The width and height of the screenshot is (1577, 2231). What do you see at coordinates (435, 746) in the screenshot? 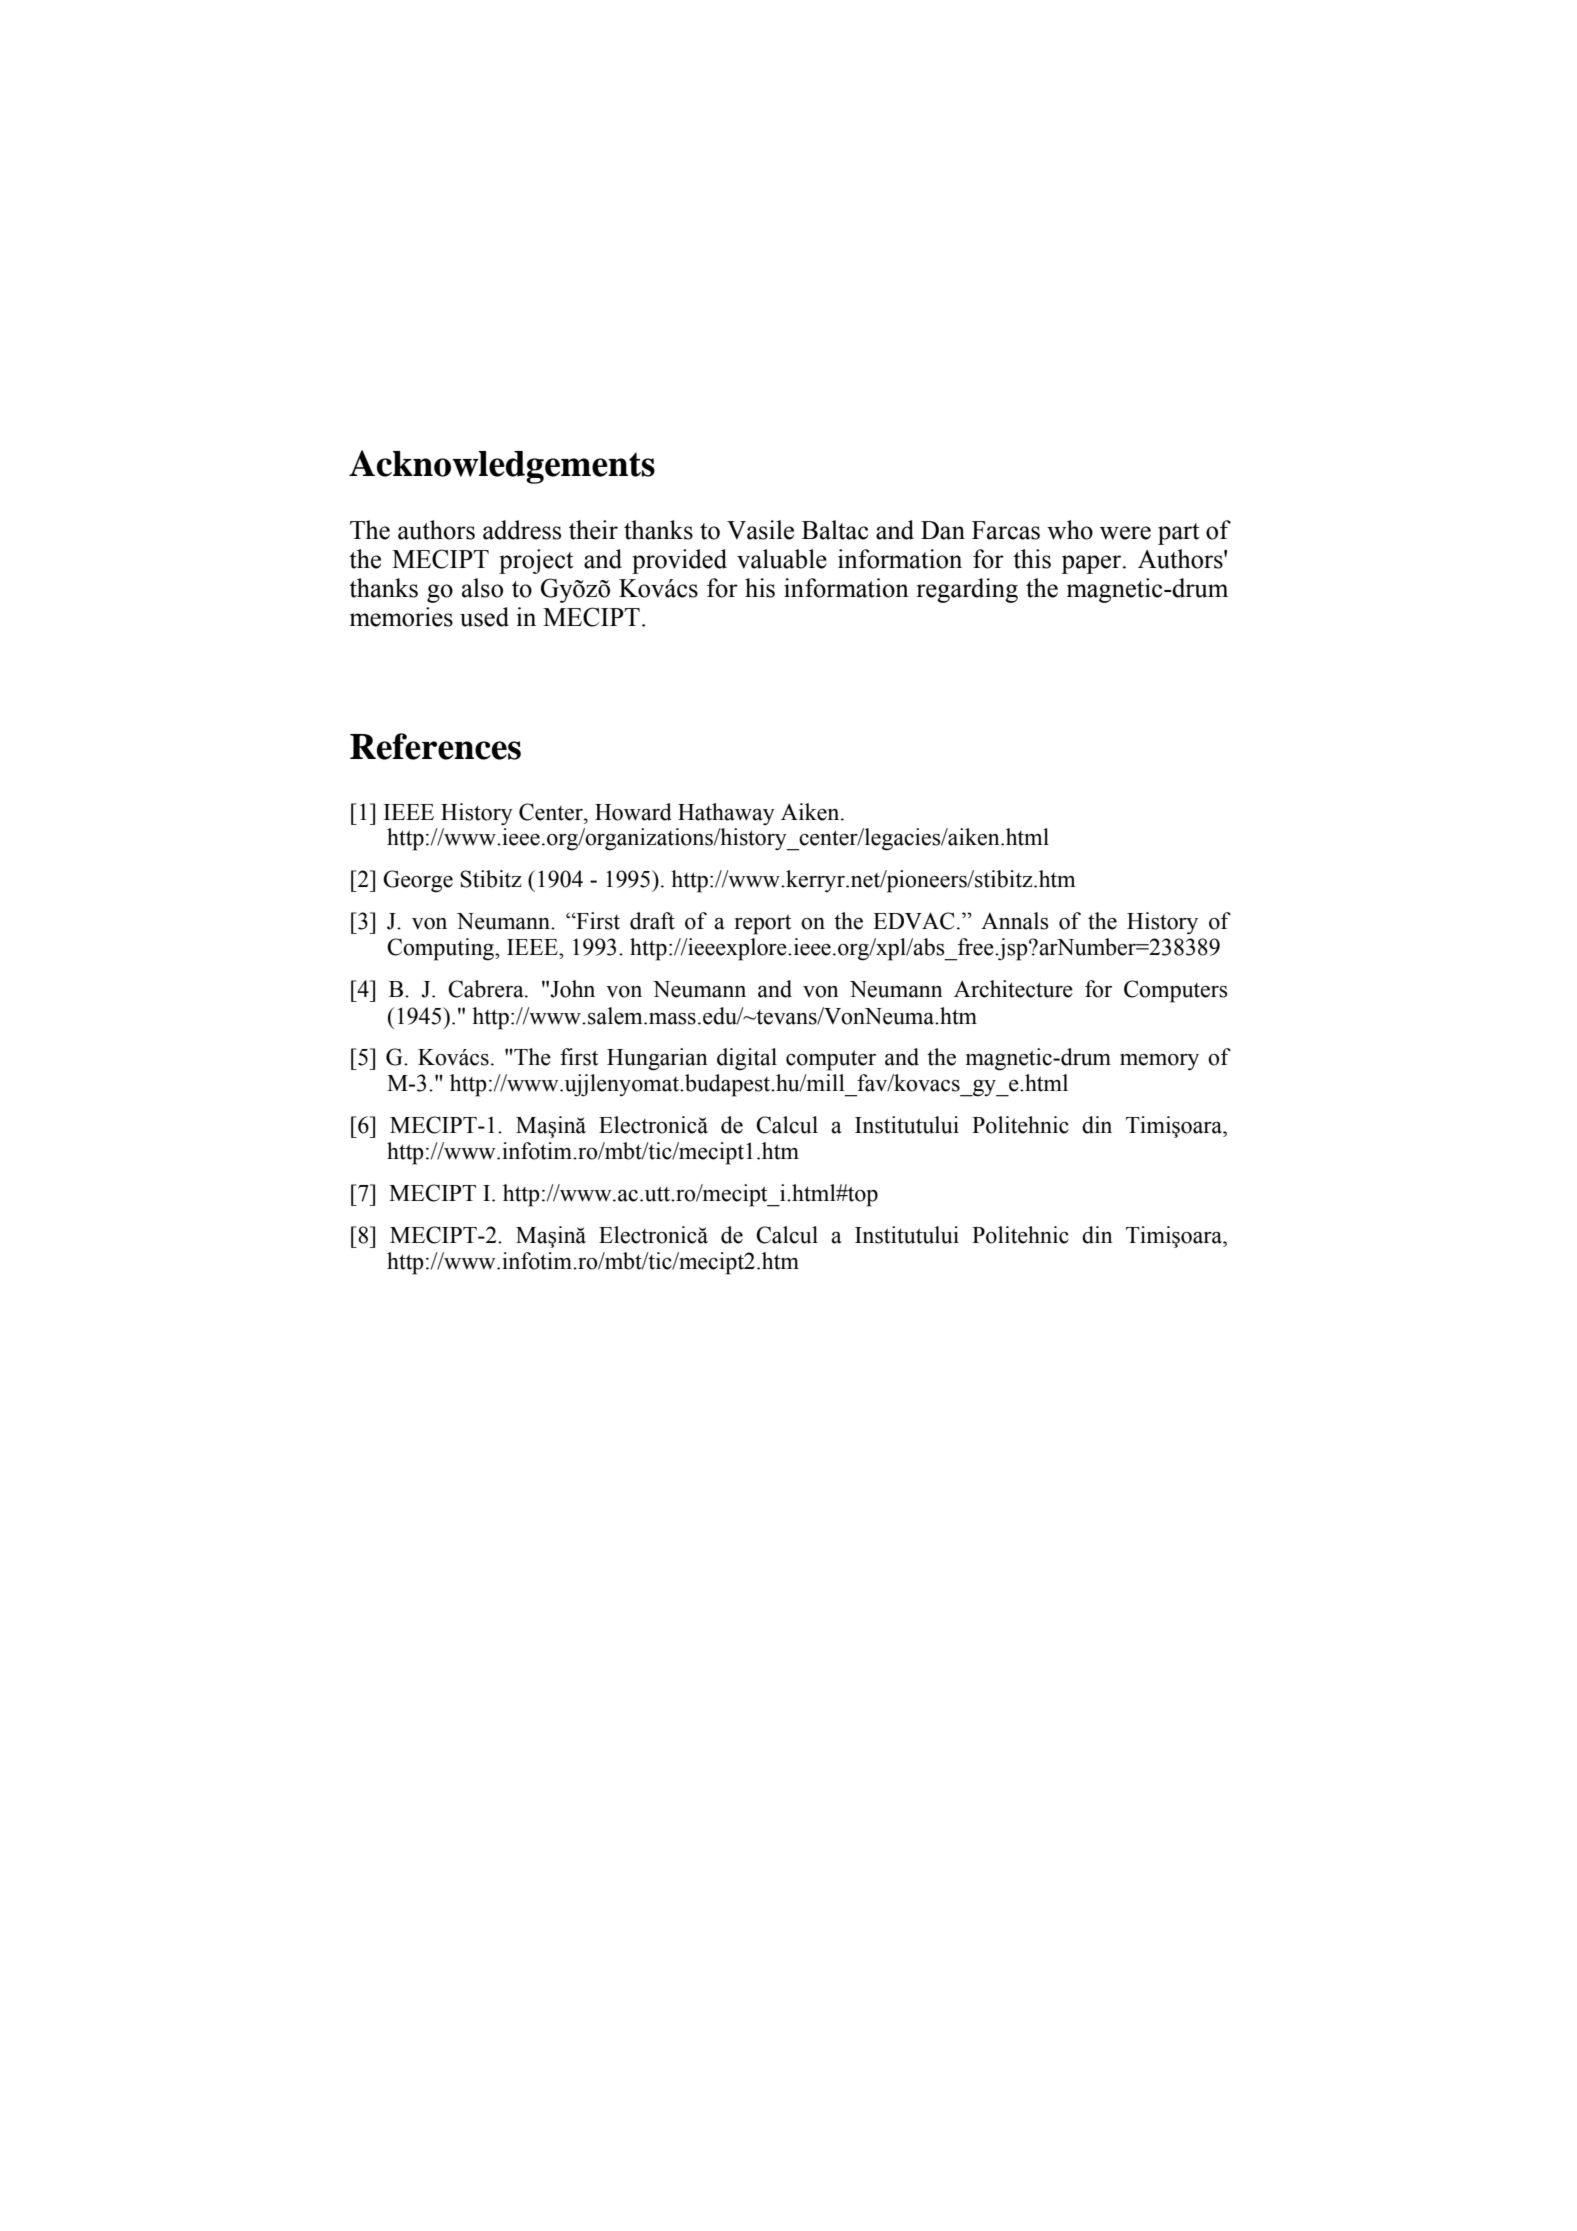
I see `References` at bounding box center [435, 746].
